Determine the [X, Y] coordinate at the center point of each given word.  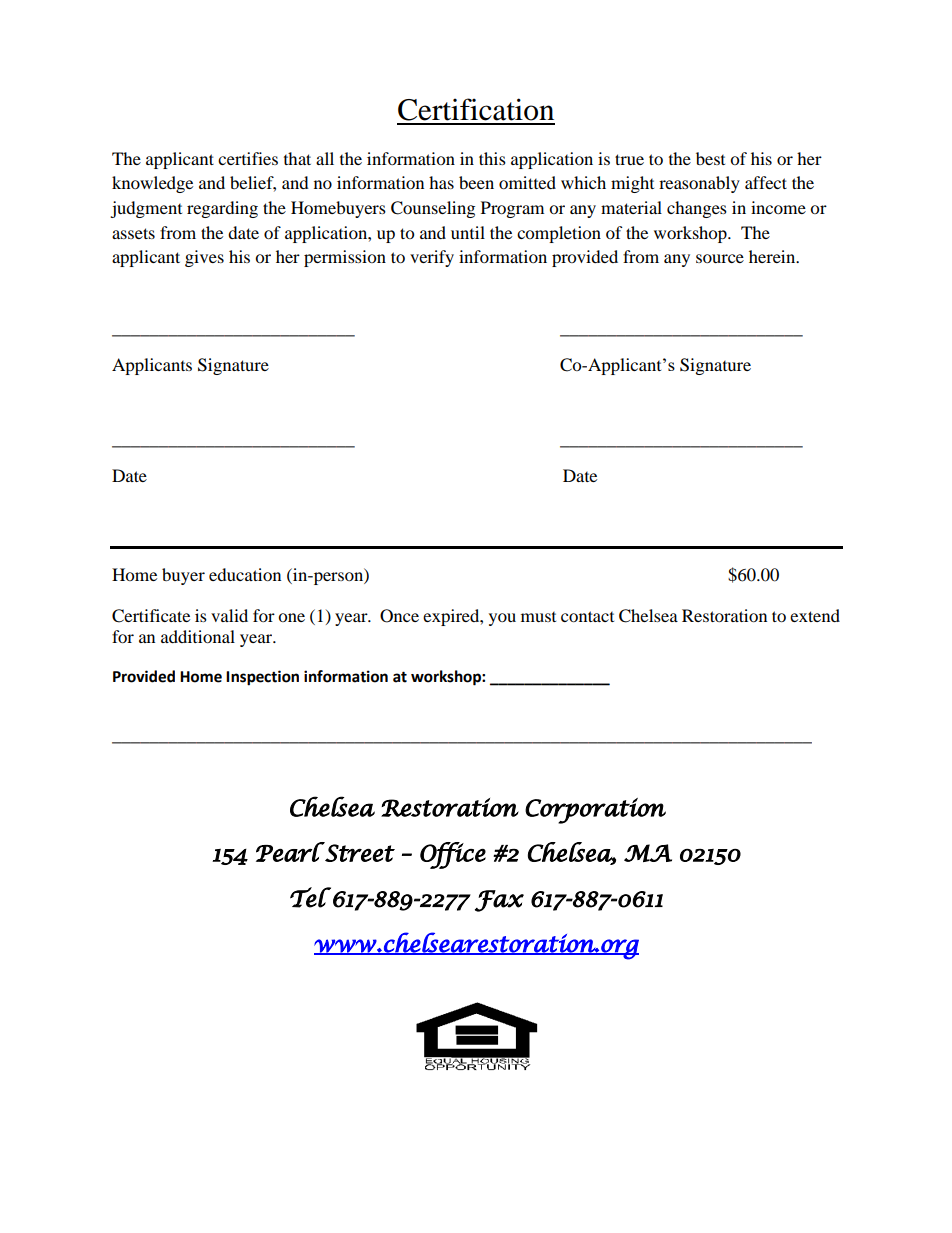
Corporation [595, 811]
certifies [248, 158]
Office [453, 855]
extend [815, 615]
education [245, 574]
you [502, 619]
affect [766, 182]
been [476, 182]
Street [359, 852]
